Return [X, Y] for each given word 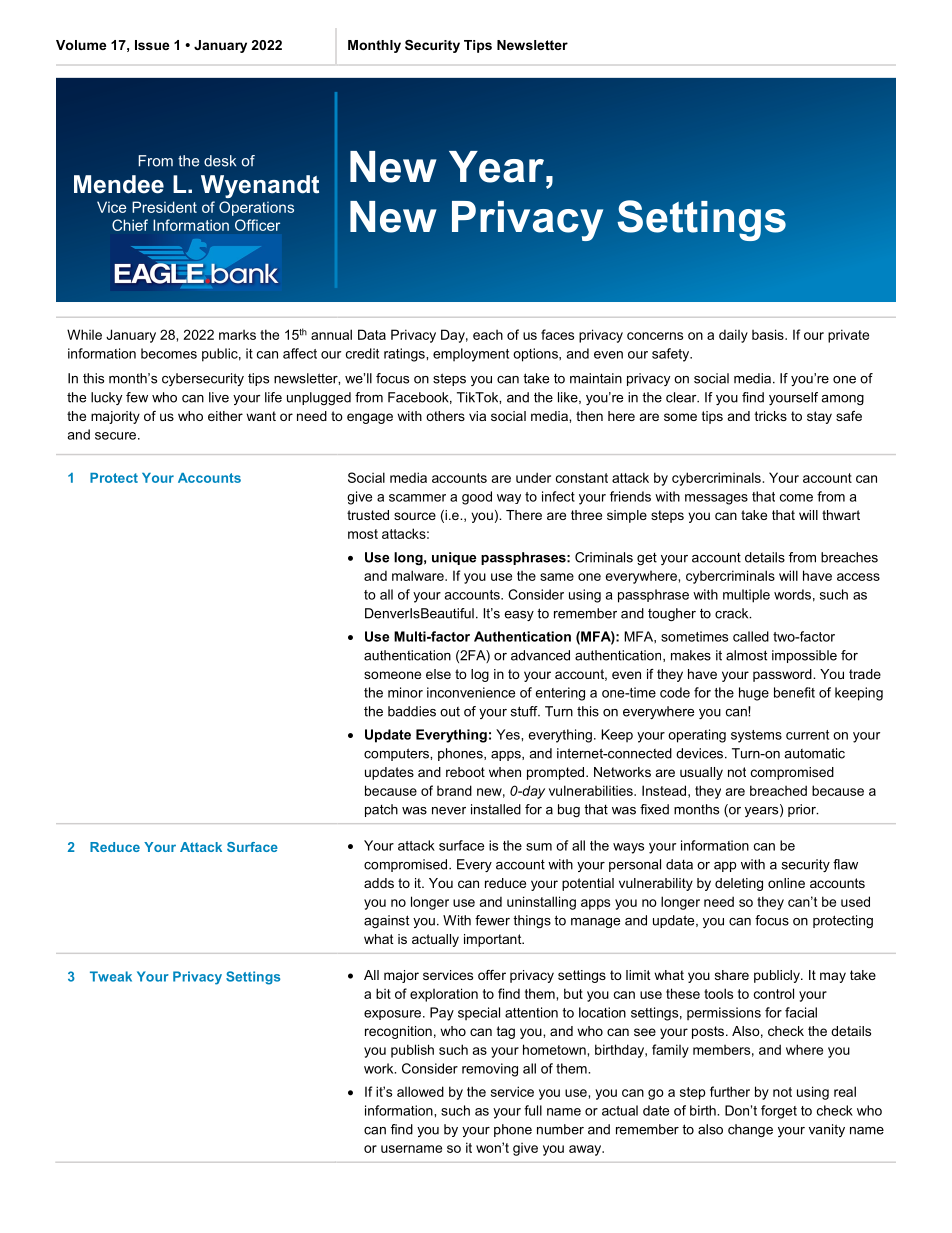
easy [519, 616]
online [786, 883]
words [792, 594]
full [533, 1110]
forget [779, 1112]
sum [539, 847]
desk [220, 161]
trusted [368, 515]
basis [769, 334]
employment [471, 355]
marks [237, 335]
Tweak [111, 976]
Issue [152, 45]
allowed [420, 1091]
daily [733, 336]
